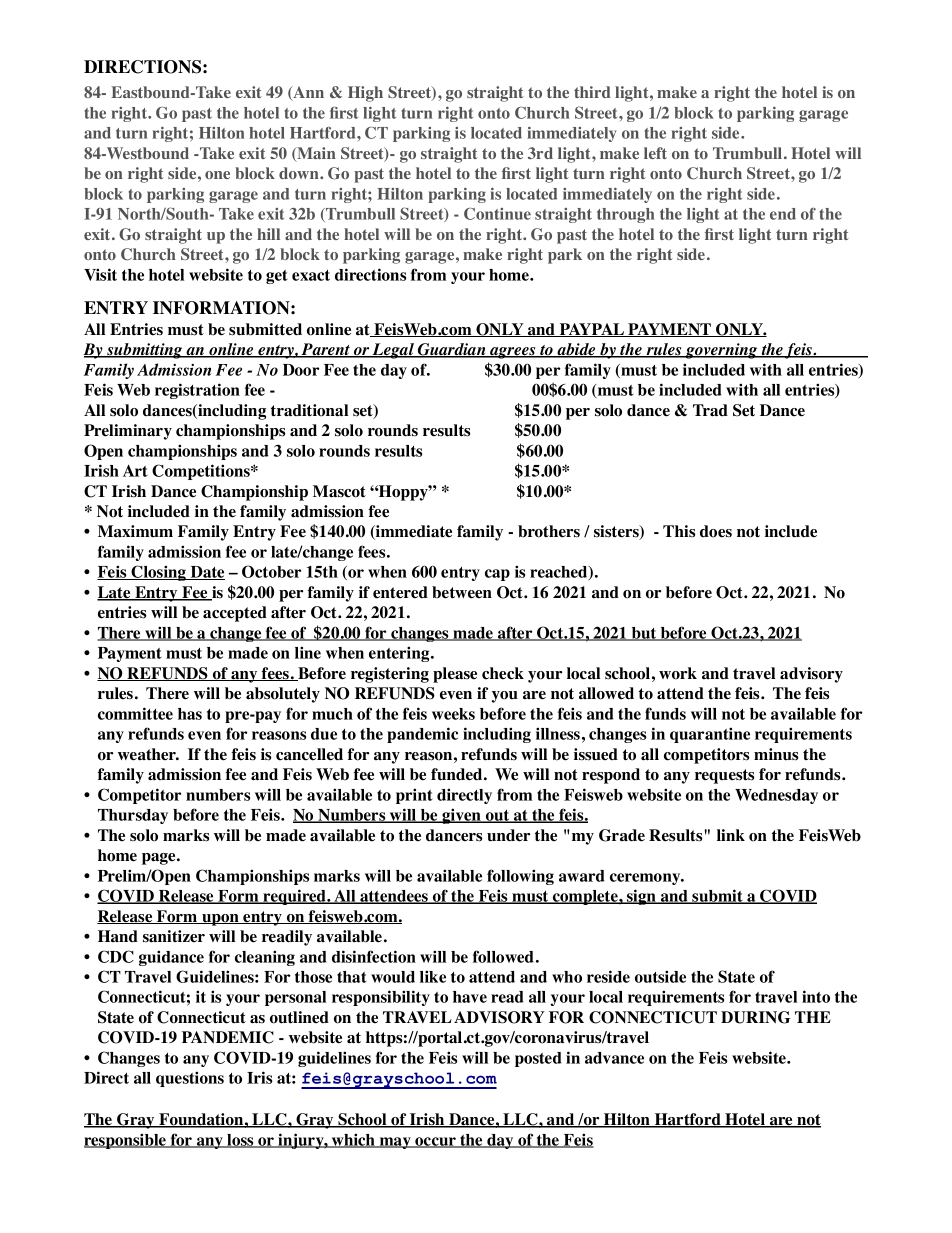 The width and height of the screenshot is (952, 1233). I want to click on High, so click(365, 94).
